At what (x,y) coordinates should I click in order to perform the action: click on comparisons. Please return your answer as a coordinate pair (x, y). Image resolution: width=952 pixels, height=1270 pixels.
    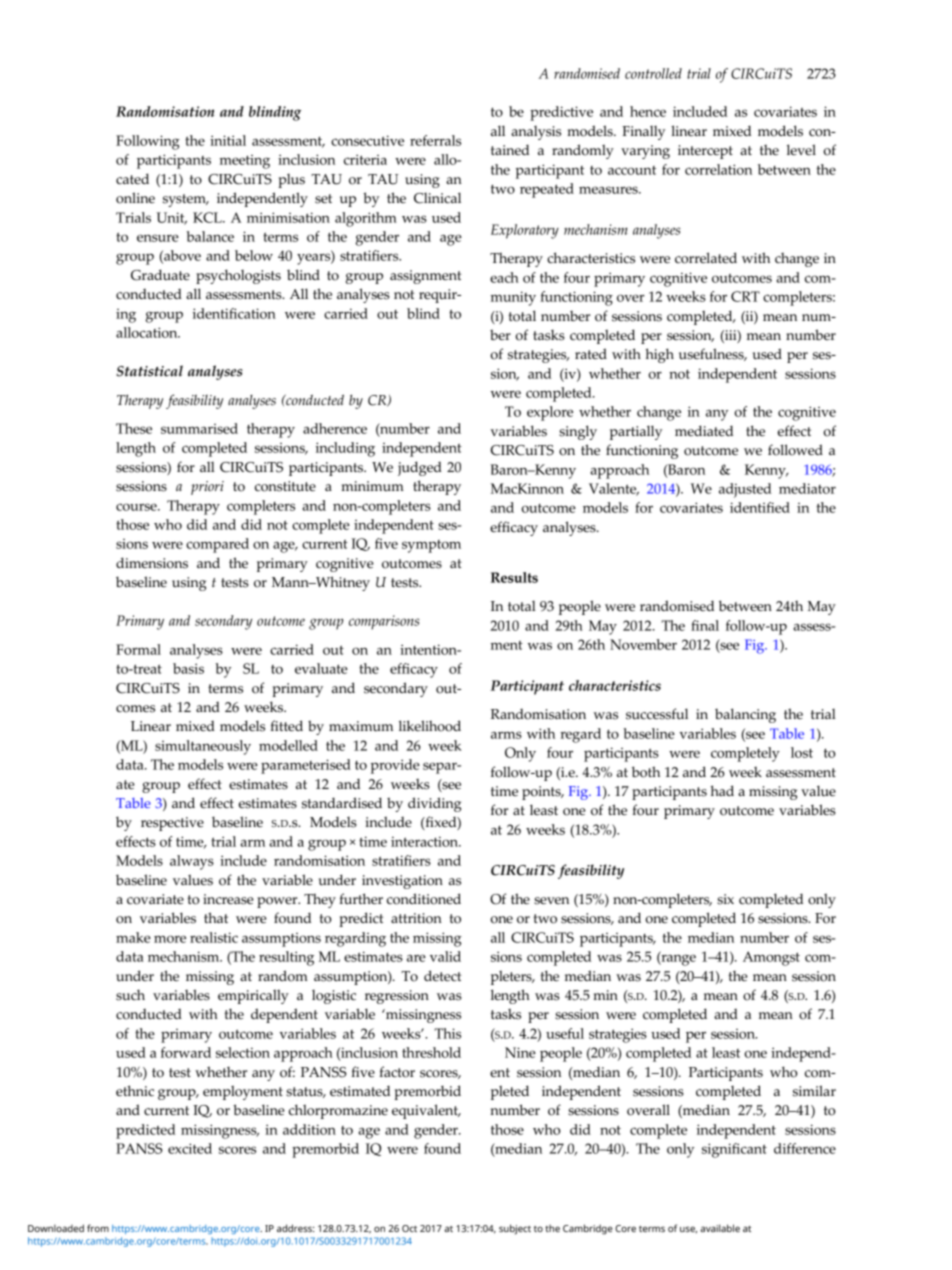
    Looking at the image, I should click on (384, 622).
